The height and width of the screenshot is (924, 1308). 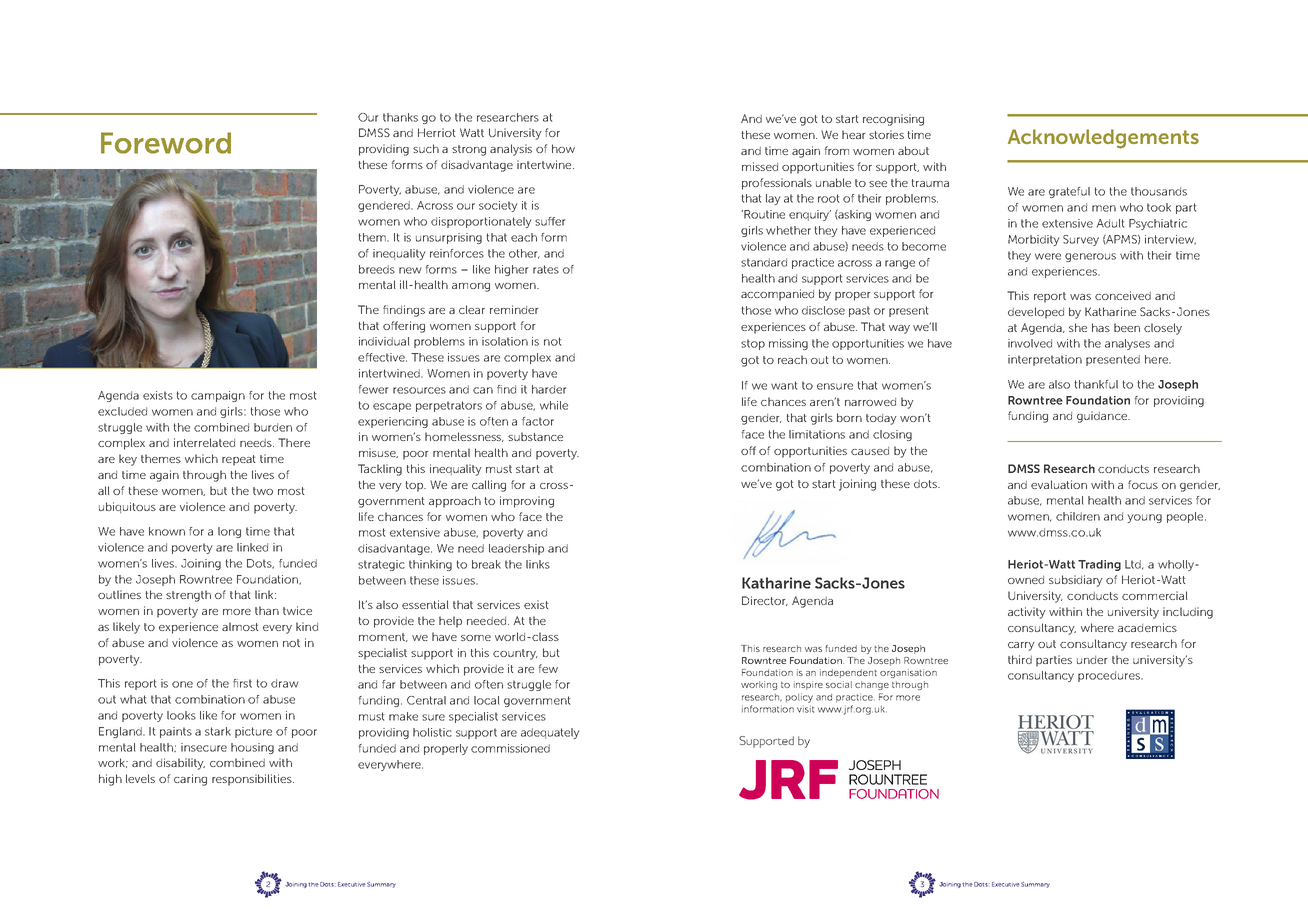 I want to click on housing, so click(x=252, y=748).
